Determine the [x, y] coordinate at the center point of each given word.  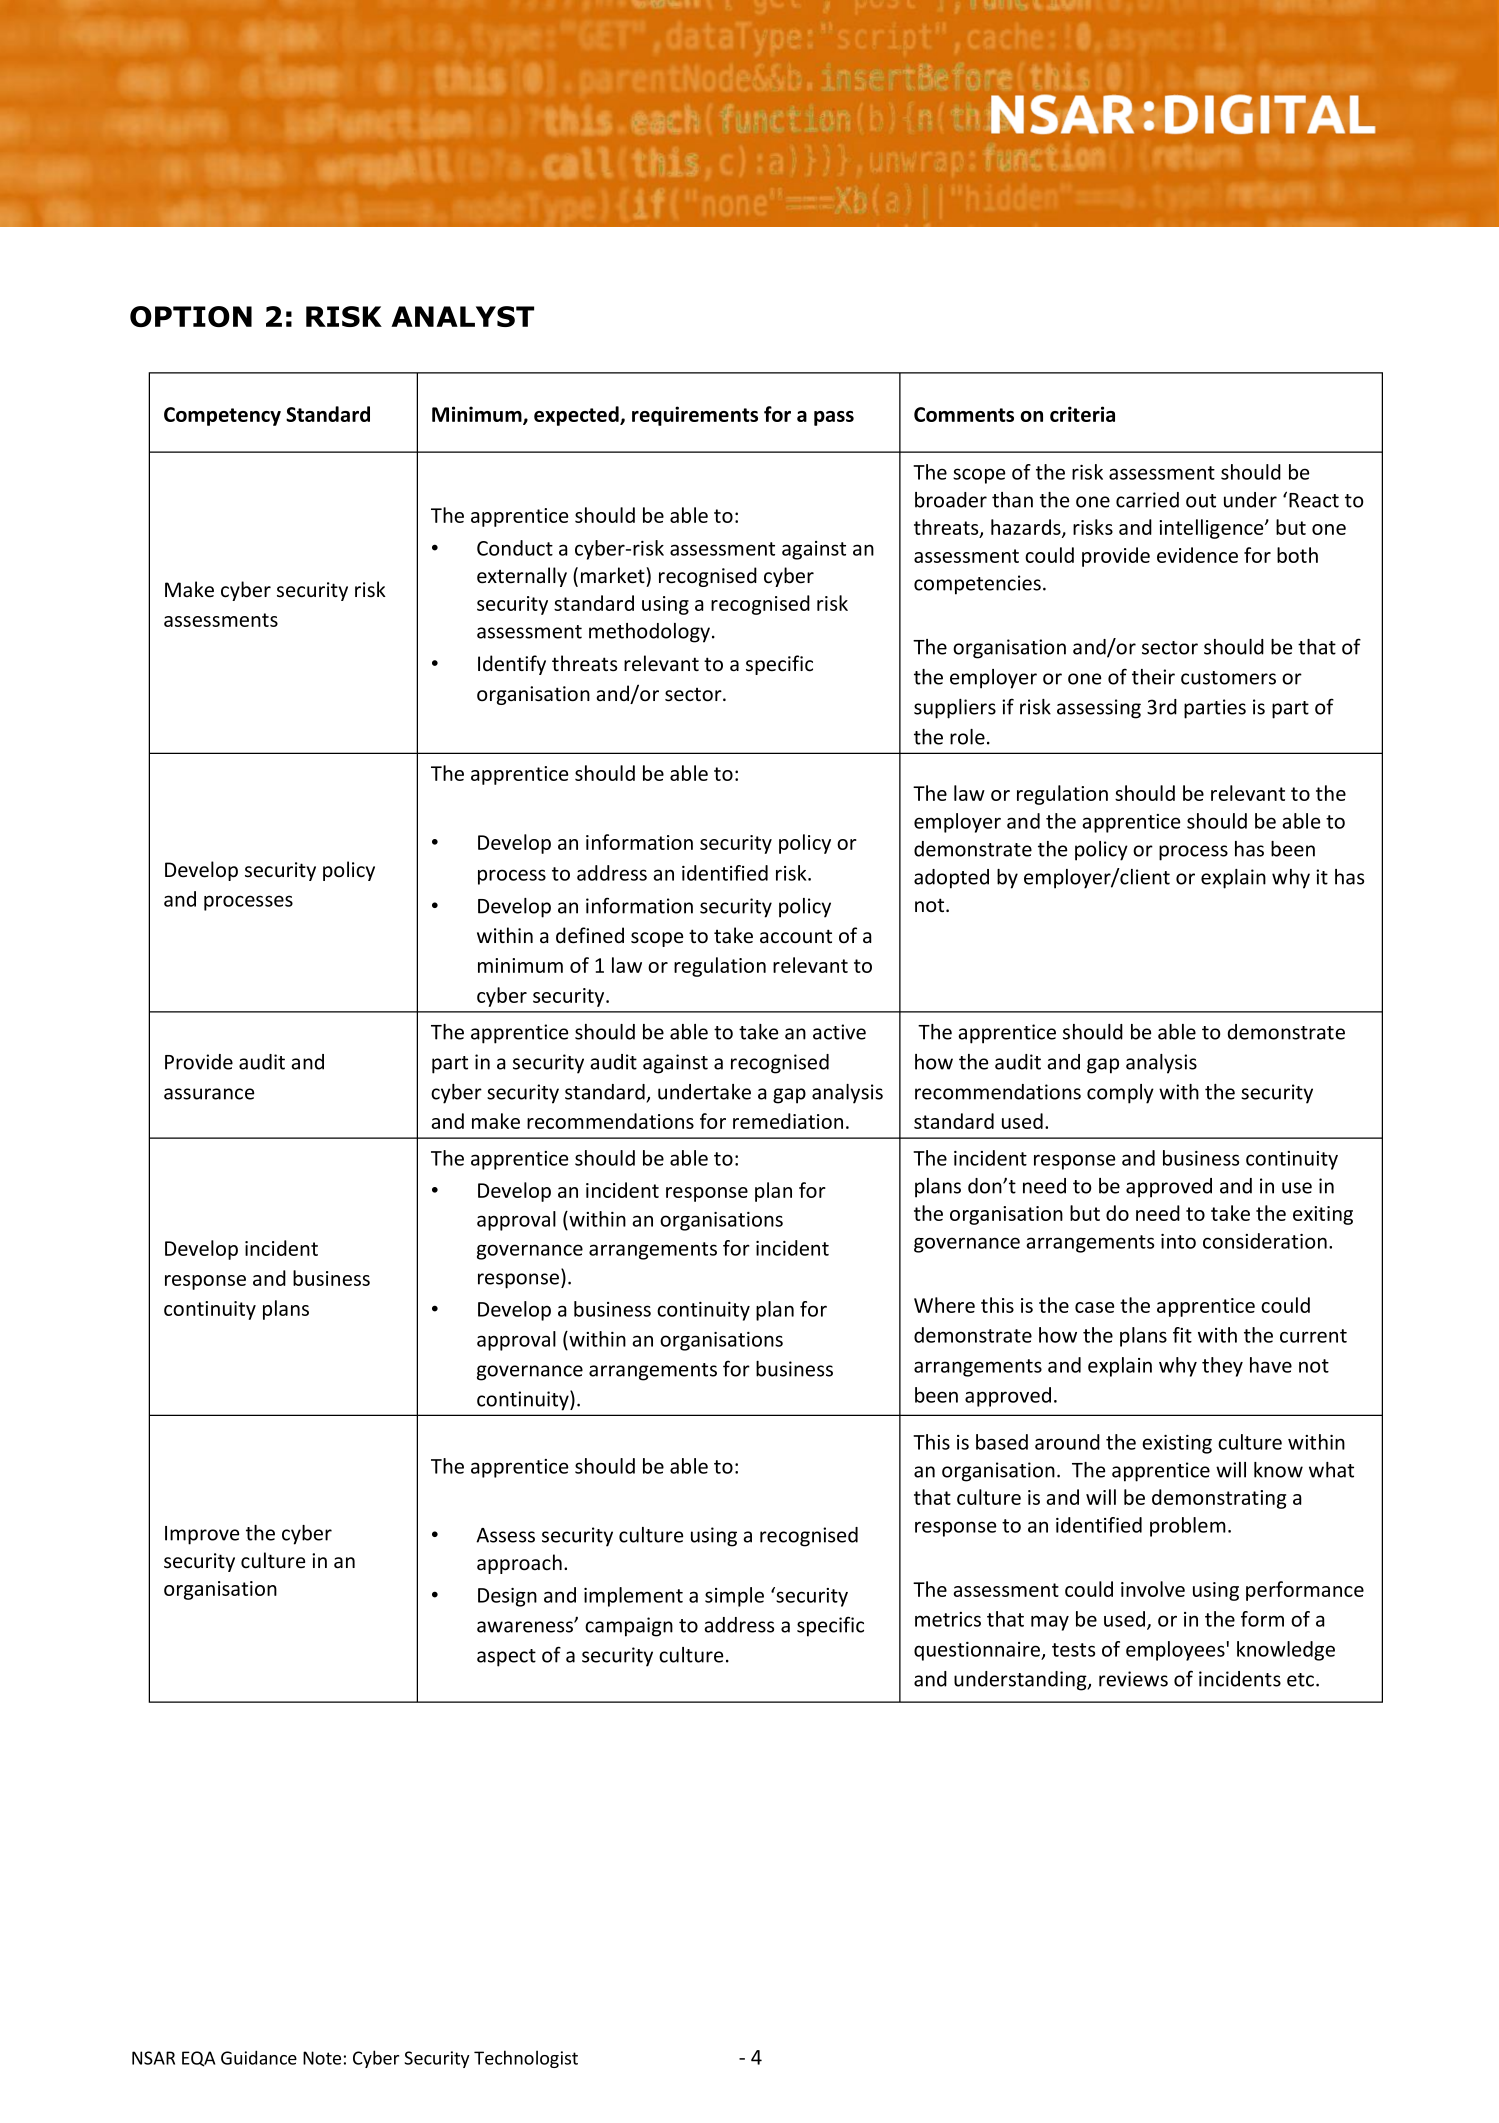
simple [734, 1597]
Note [322, 2058]
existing [1177, 1444]
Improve [202, 1535]
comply [1120, 1094]
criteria [1082, 414]
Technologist [526, 2059]
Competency [222, 416]
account [796, 936]
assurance [209, 1094]
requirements [695, 416]
